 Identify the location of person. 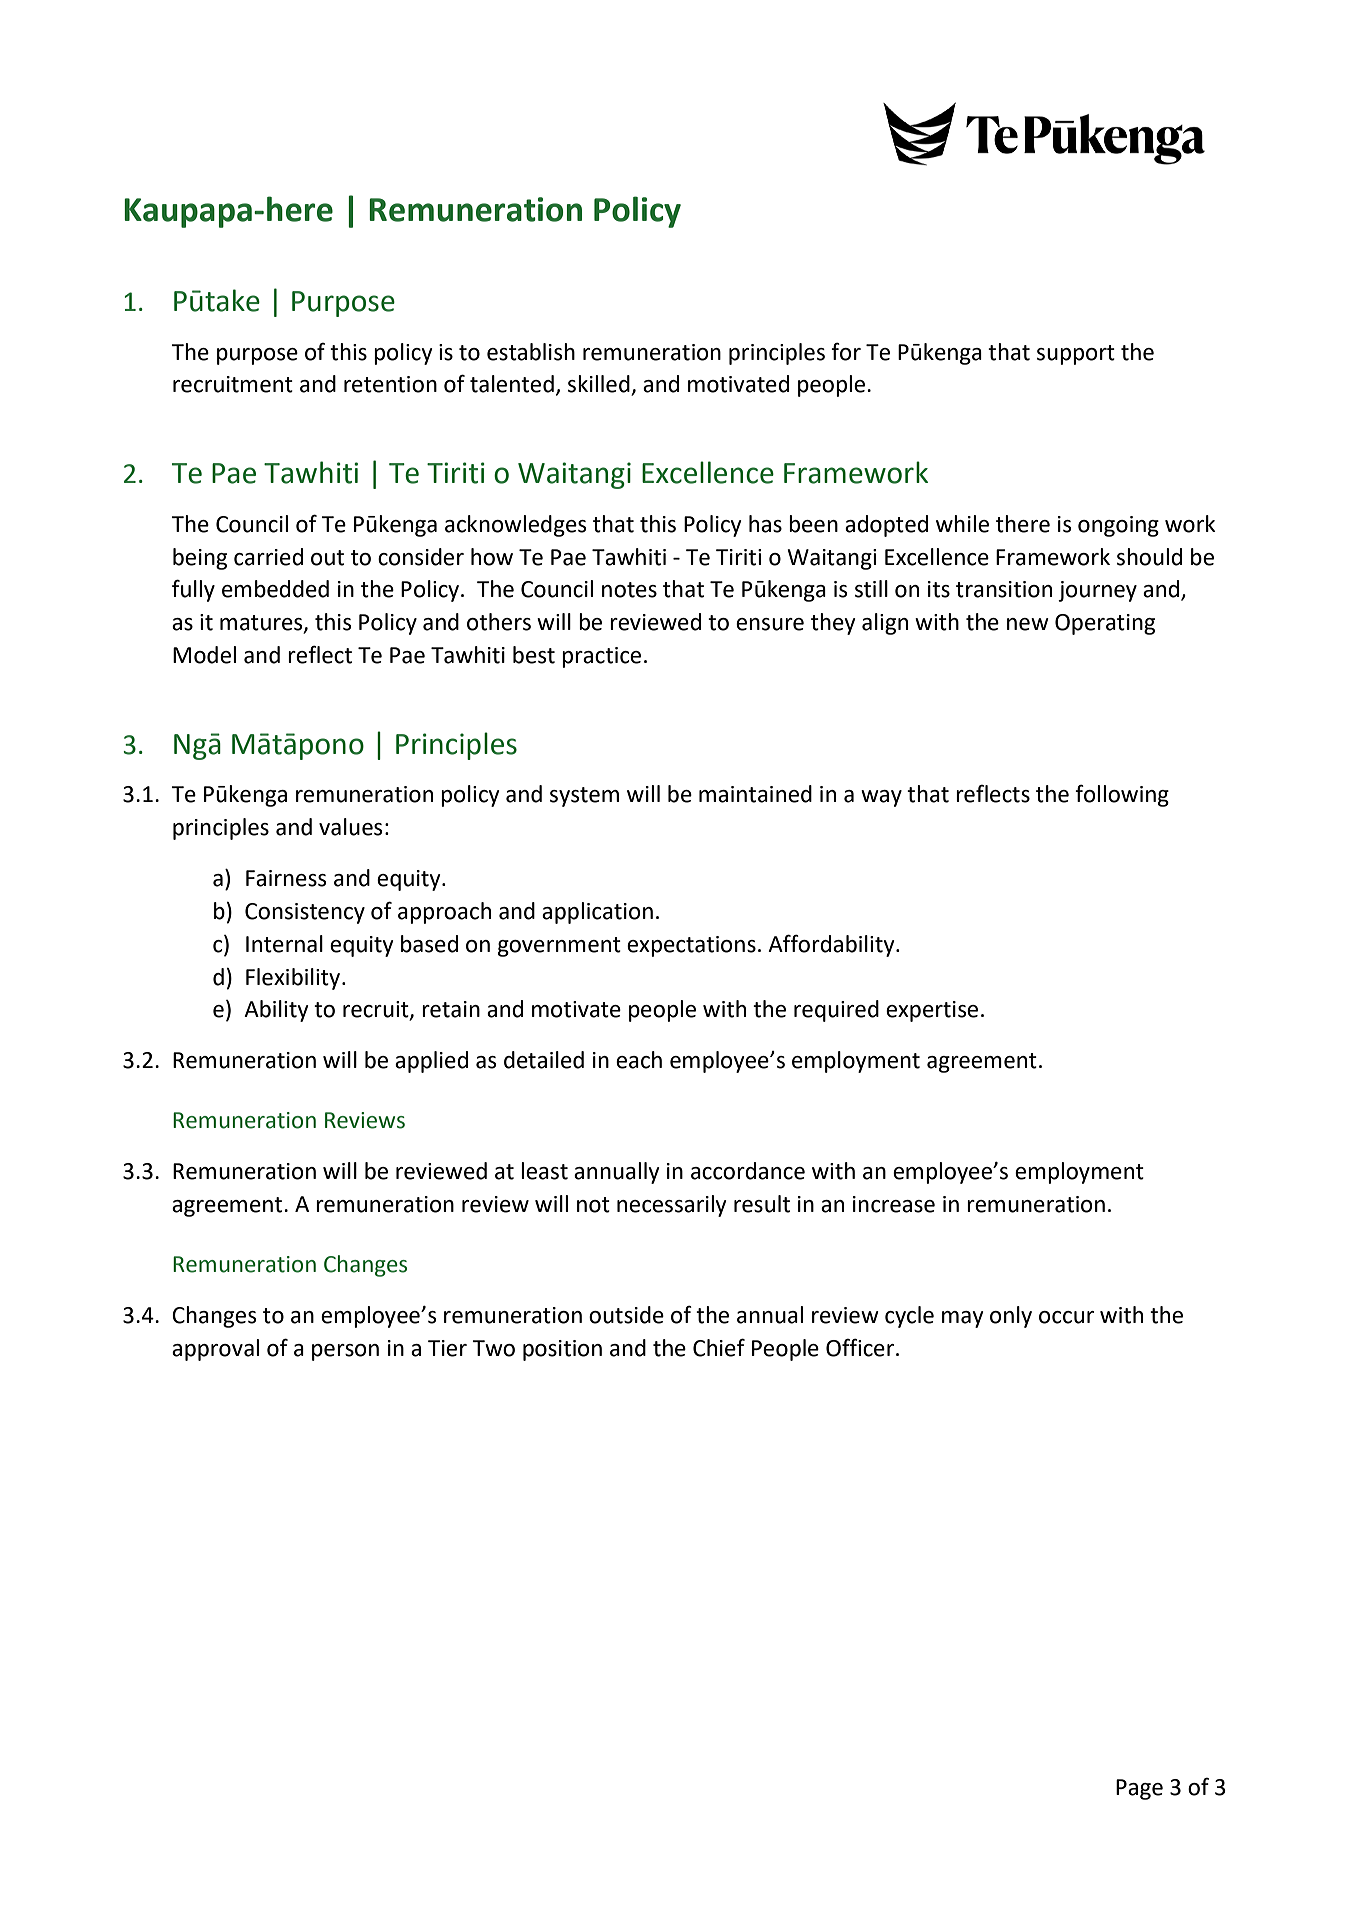
(345, 1352).
